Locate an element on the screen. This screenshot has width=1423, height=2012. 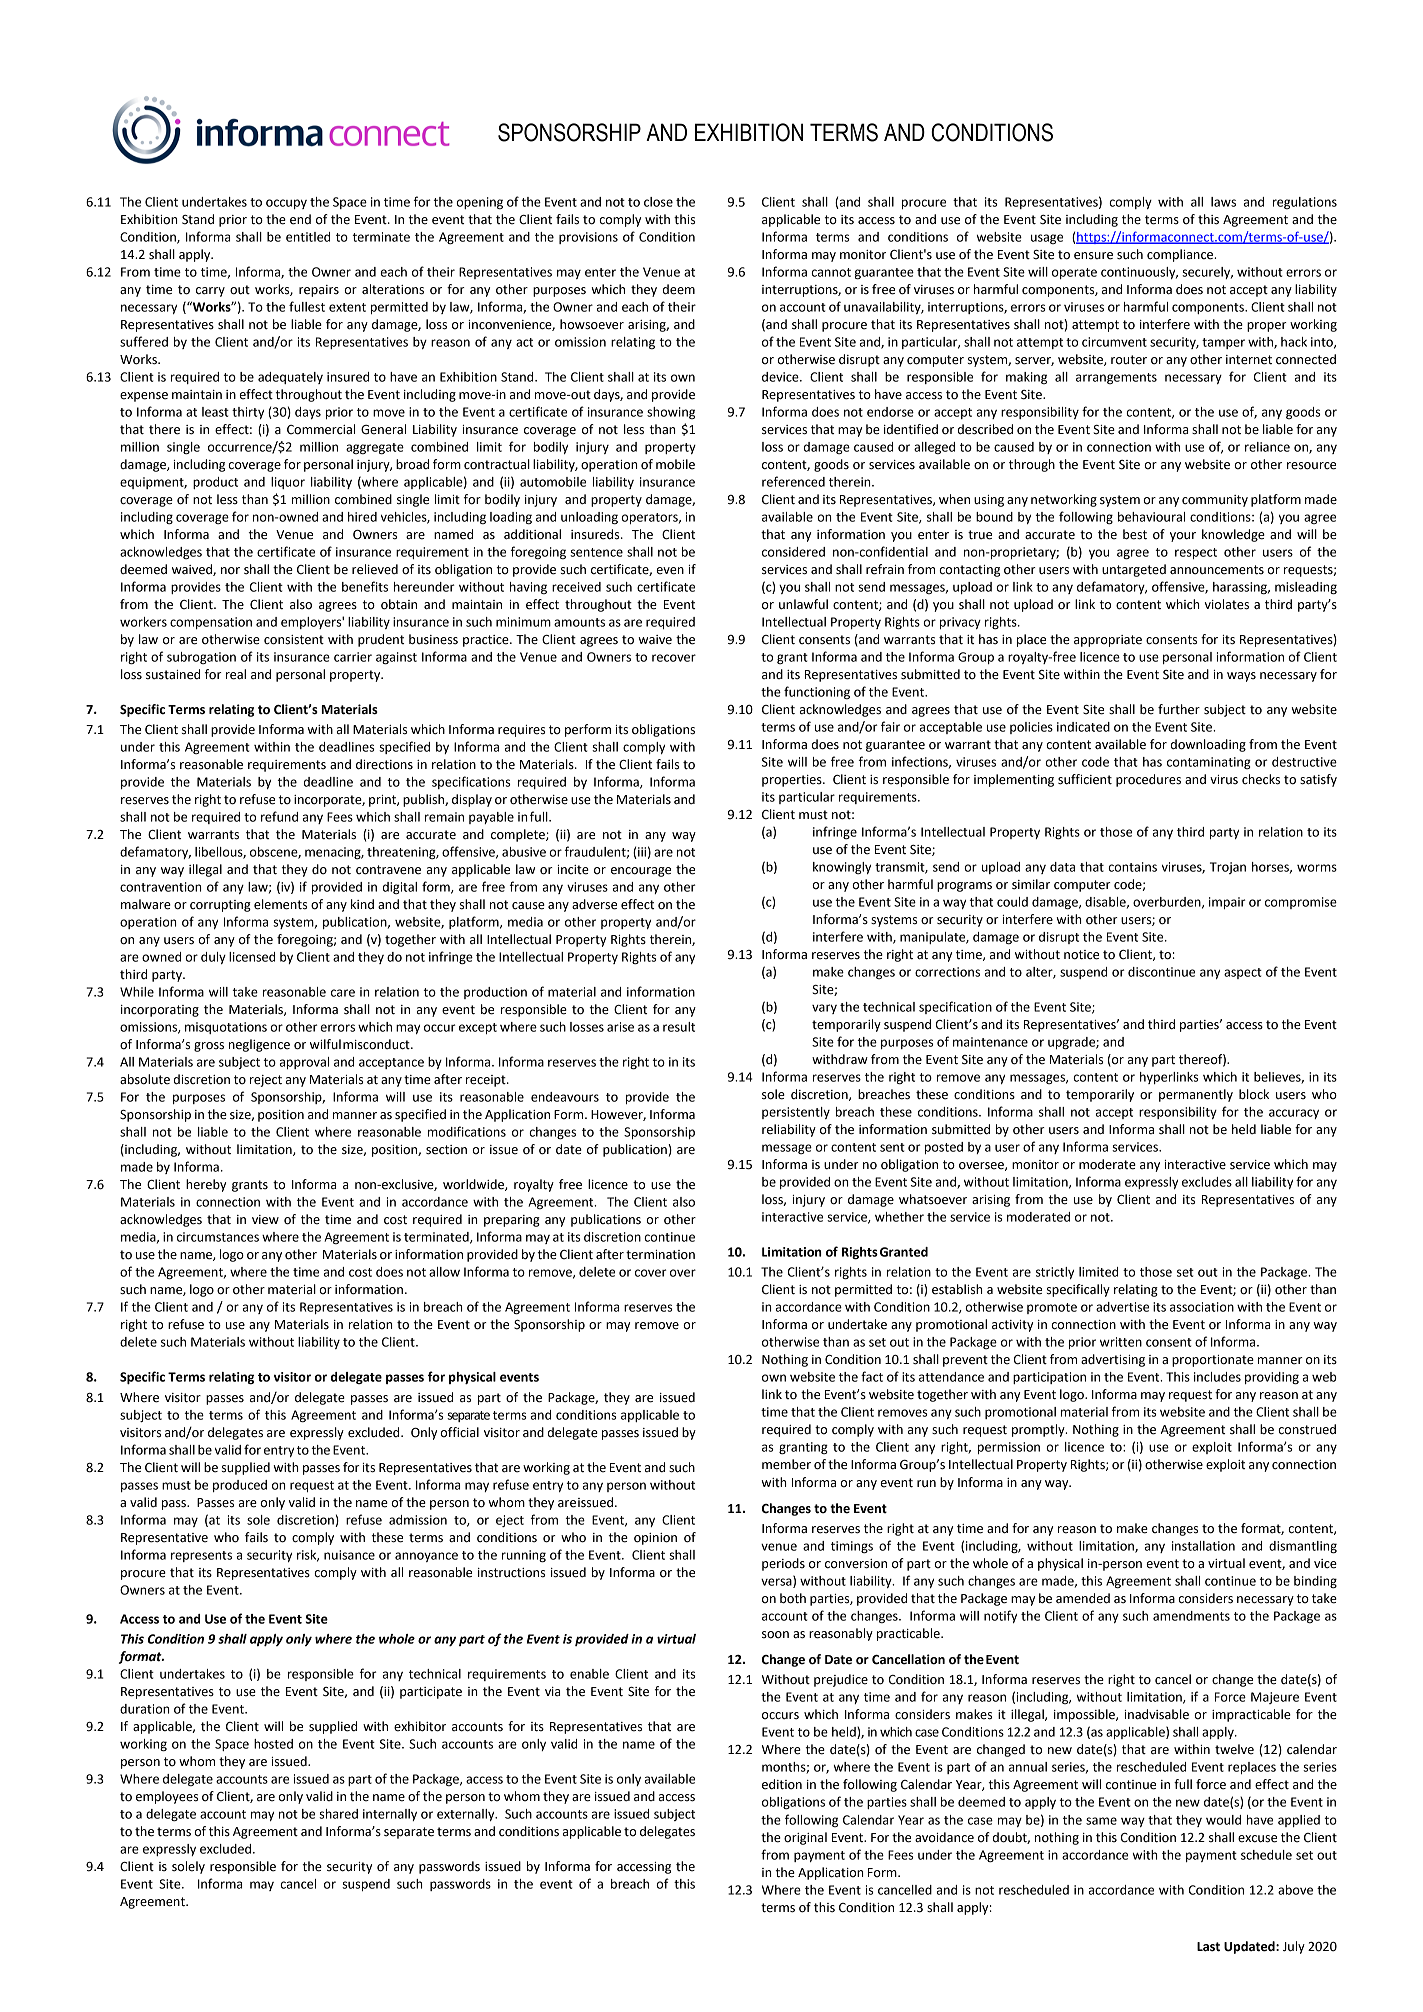
approval is located at coordinates (304, 1063).
